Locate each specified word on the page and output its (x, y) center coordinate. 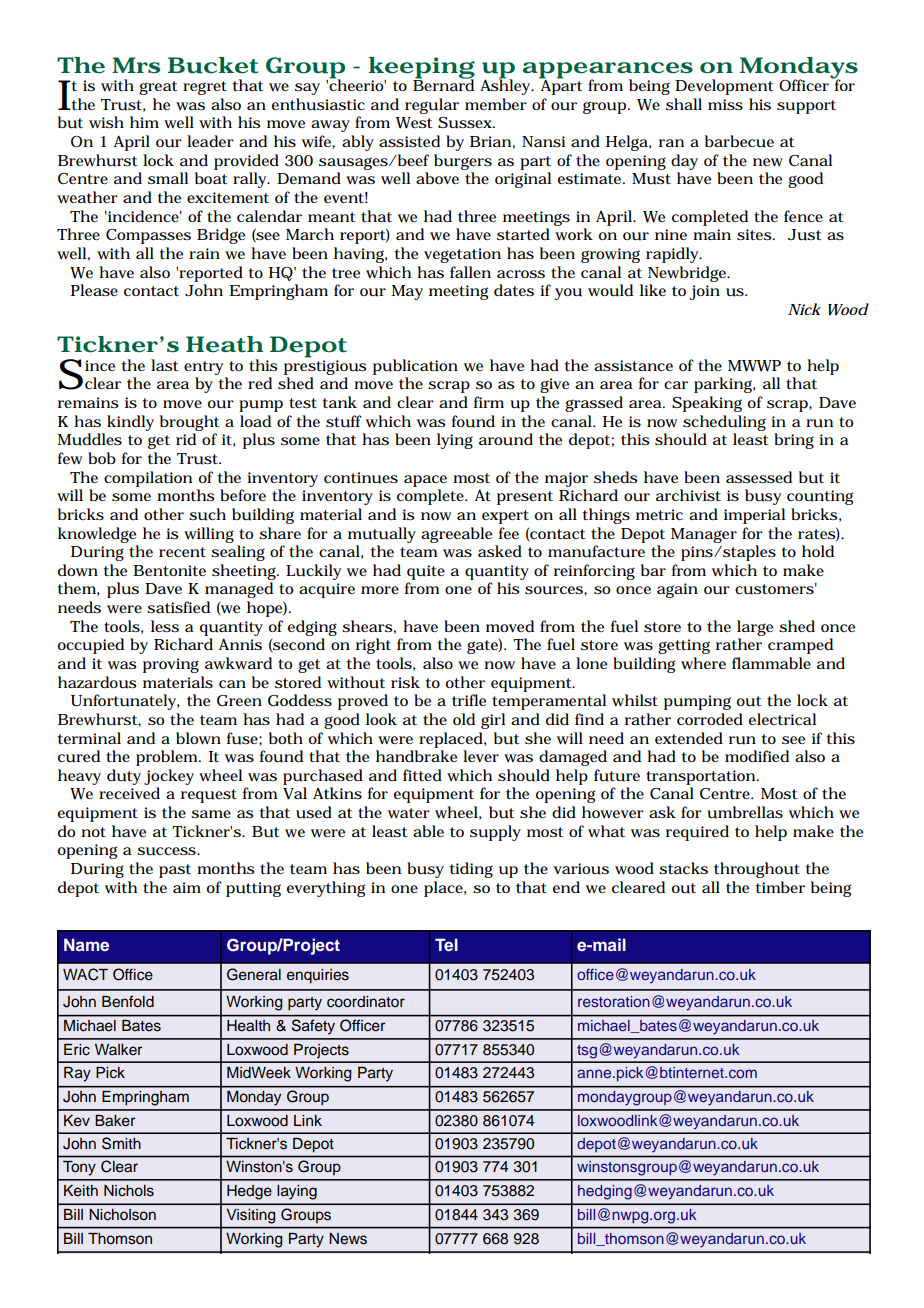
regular (432, 106)
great (158, 88)
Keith (81, 1191)
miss (725, 104)
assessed (759, 477)
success (167, 851)
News (348, 1239)
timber (780, 887)
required (697, 833)
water (409, 813)
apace (425, 481)
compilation (148, 479)
